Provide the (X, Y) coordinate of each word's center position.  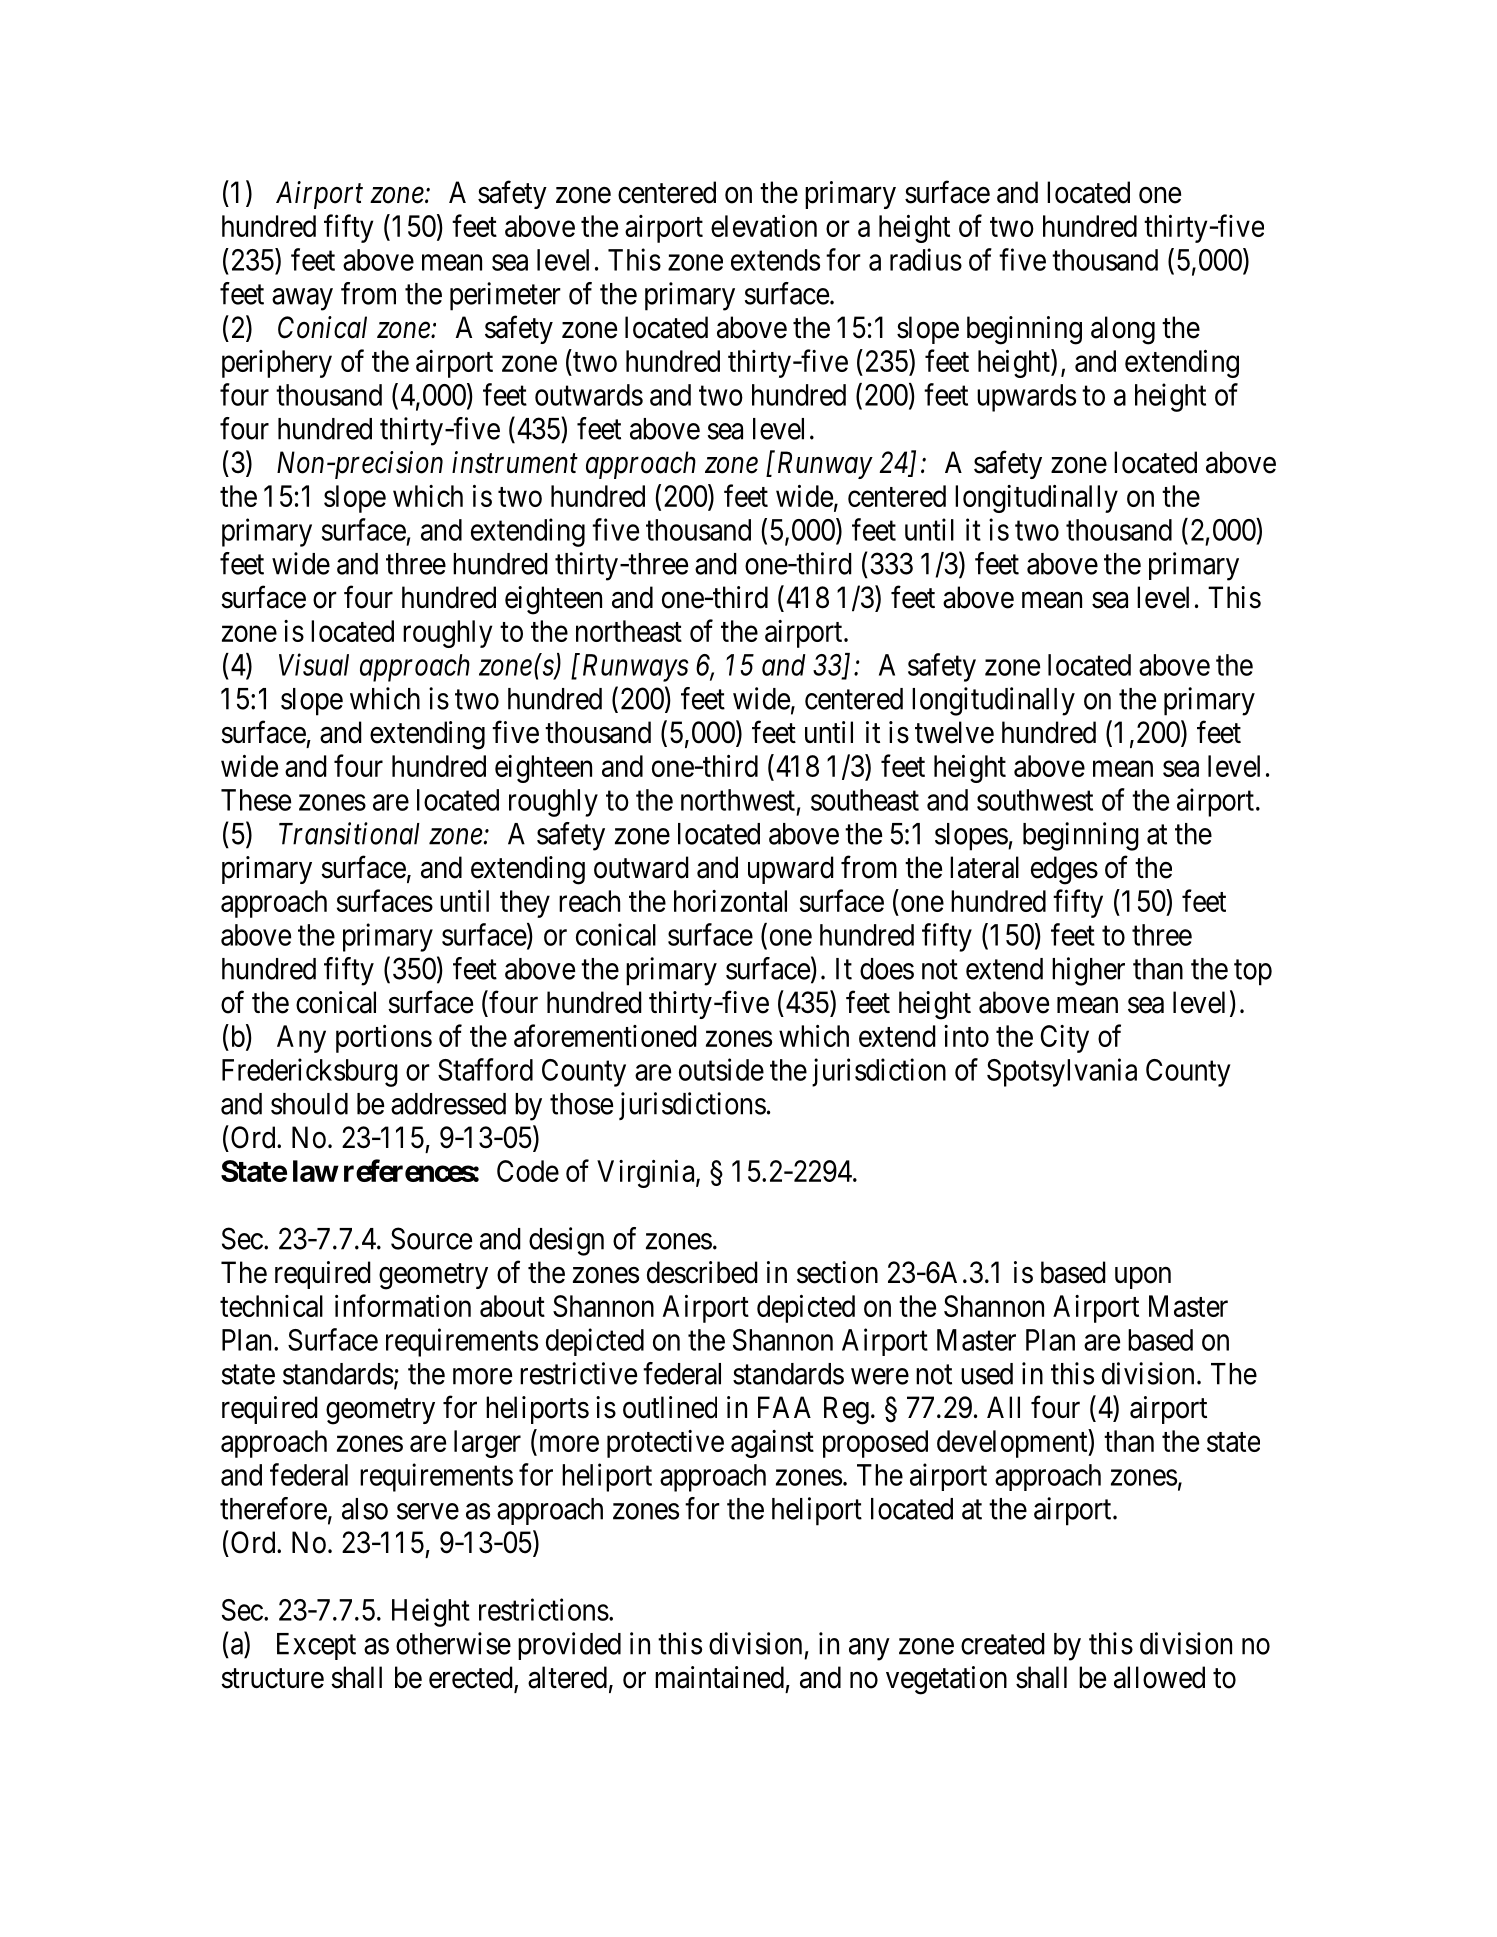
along (1123, 330)
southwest (1035, 800)
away (302, 299)
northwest (738, 800)
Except (316, 1646)
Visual (314, 664)
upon (1143, 1278)
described (702, 1272)
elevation (764, 226)
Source (431, 1238)
